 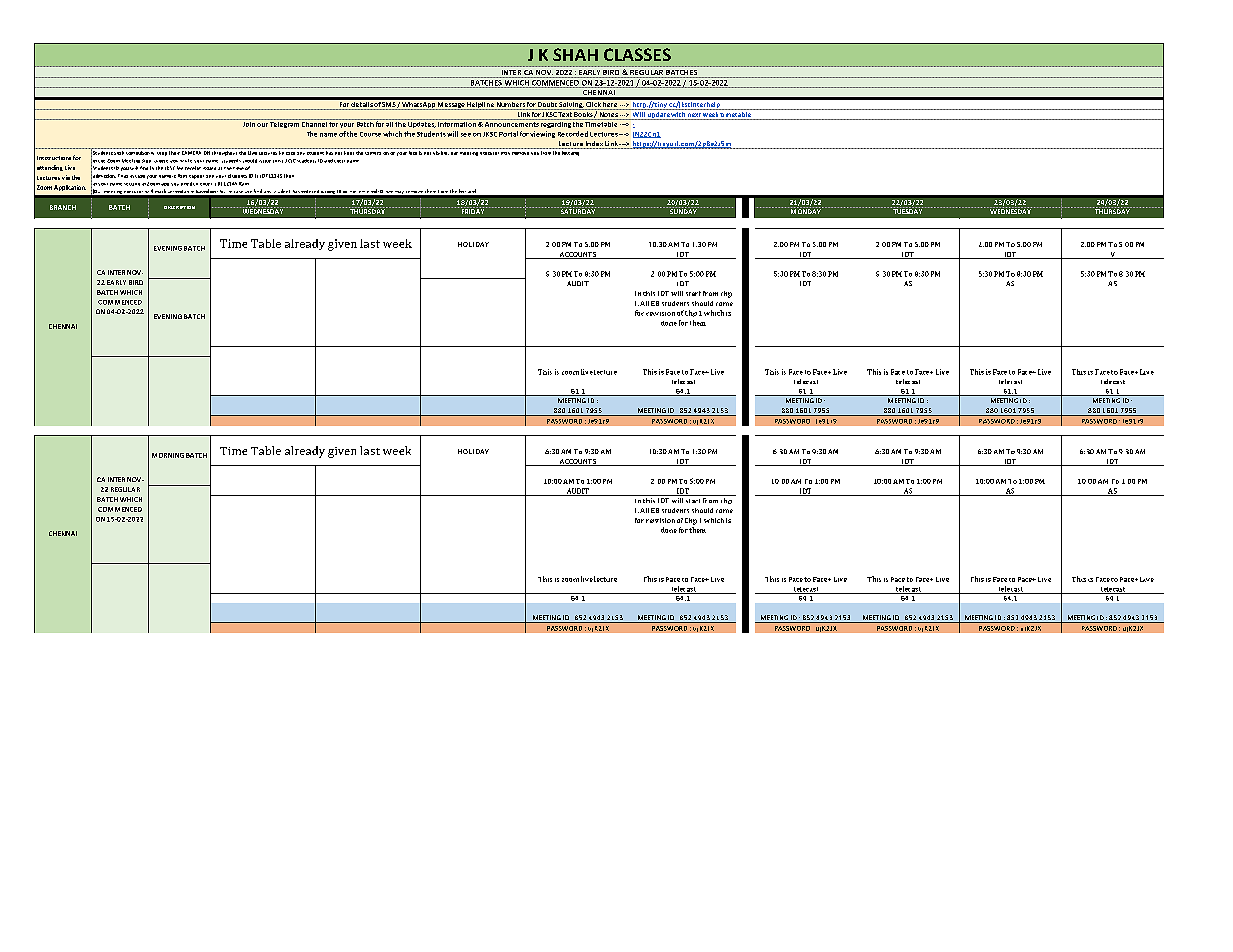 I want to click on Information, so click(x=457, y=123).
